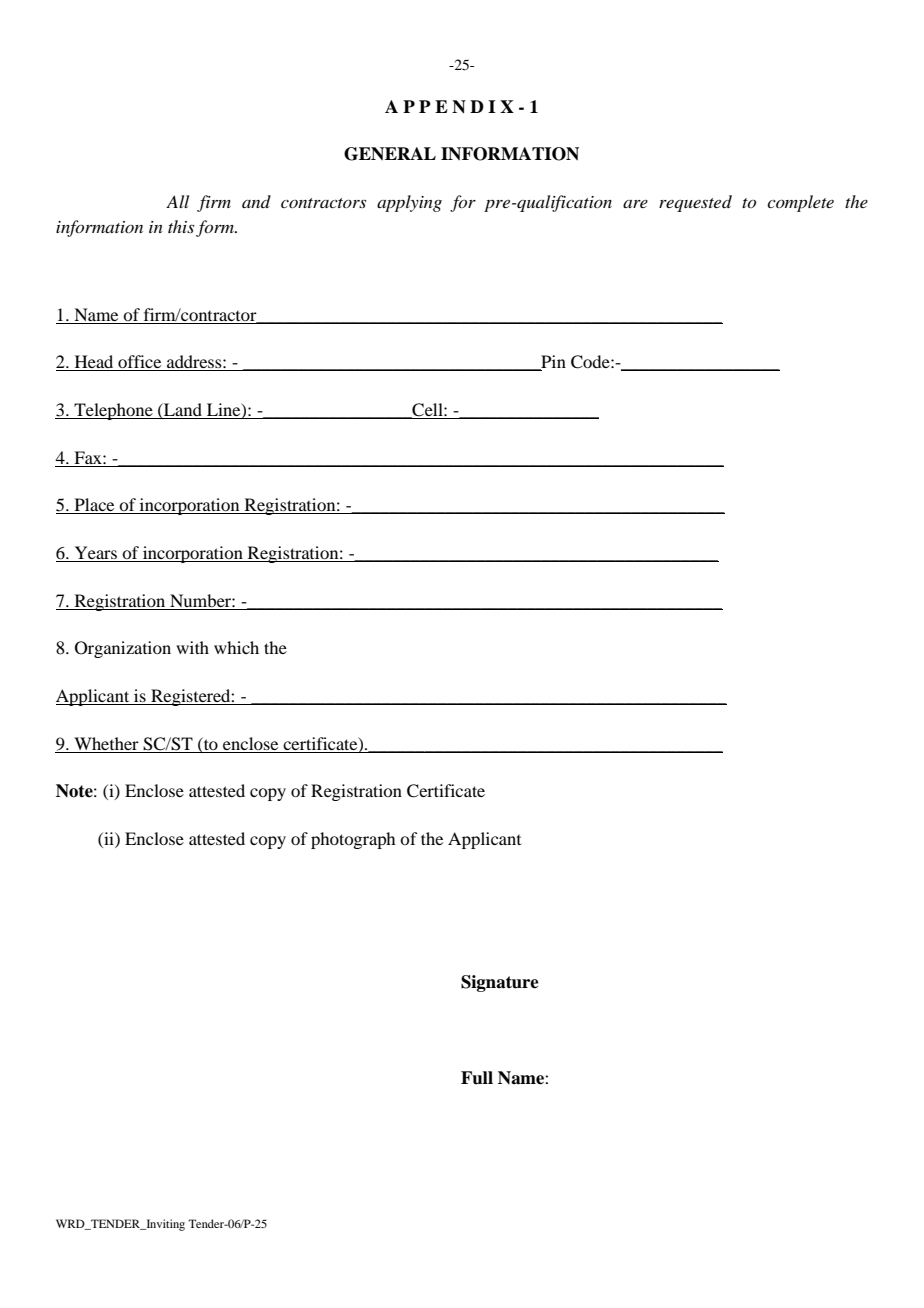 This image has height=1308, width=924. What do you see at coordinates (177, 201) in the image?
I see `All` at bounding box center [177, 201].
